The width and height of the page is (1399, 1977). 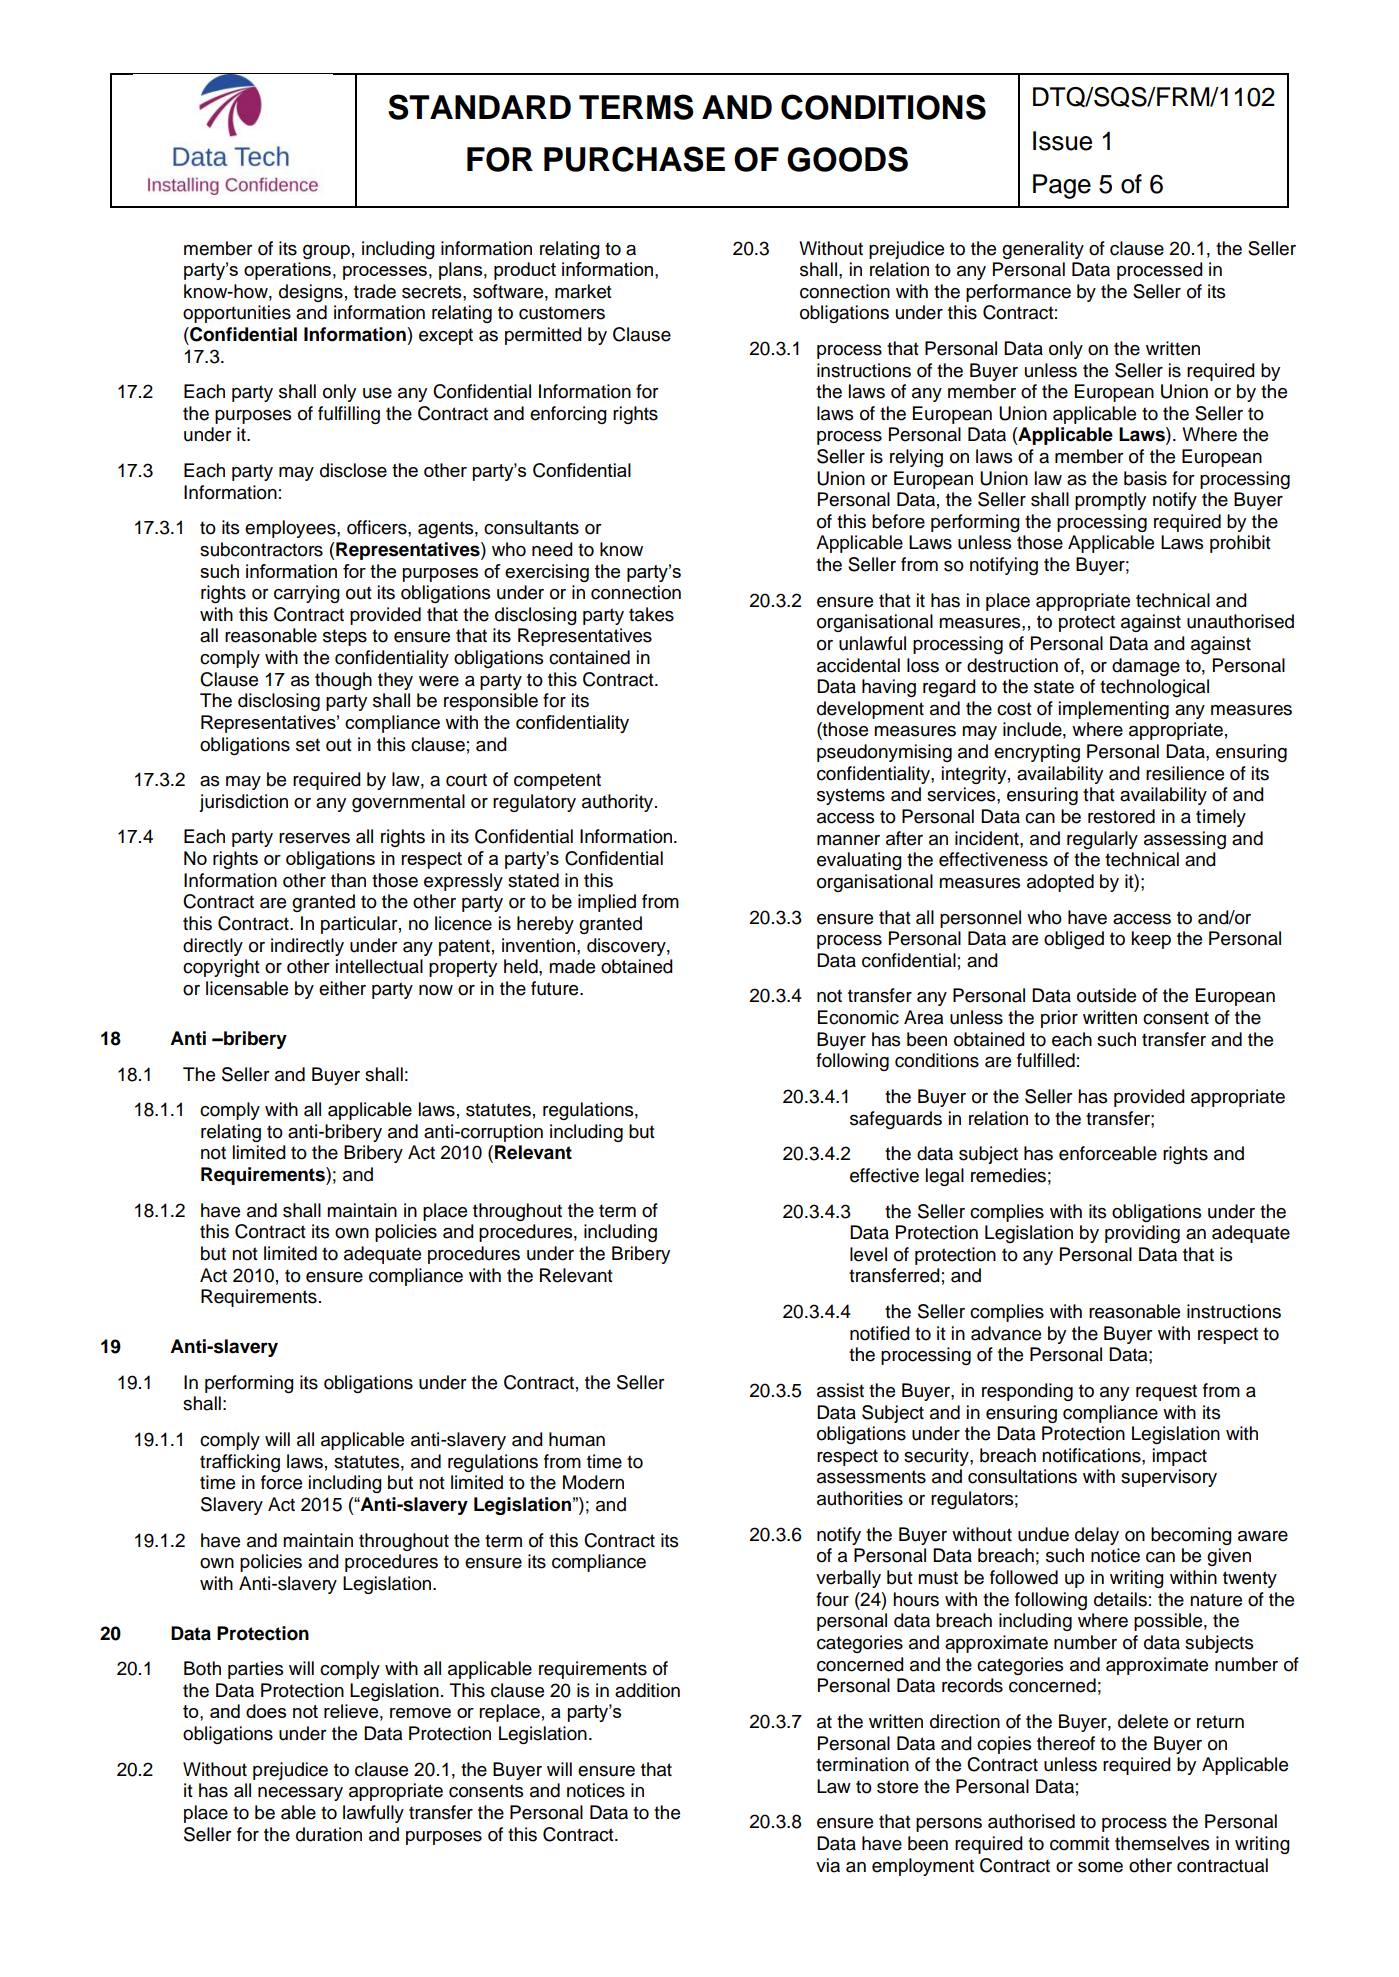 What do you see at coordinates (634, 159) in the page?
I see `PURCHASE` at bounding box center [634, 159].
